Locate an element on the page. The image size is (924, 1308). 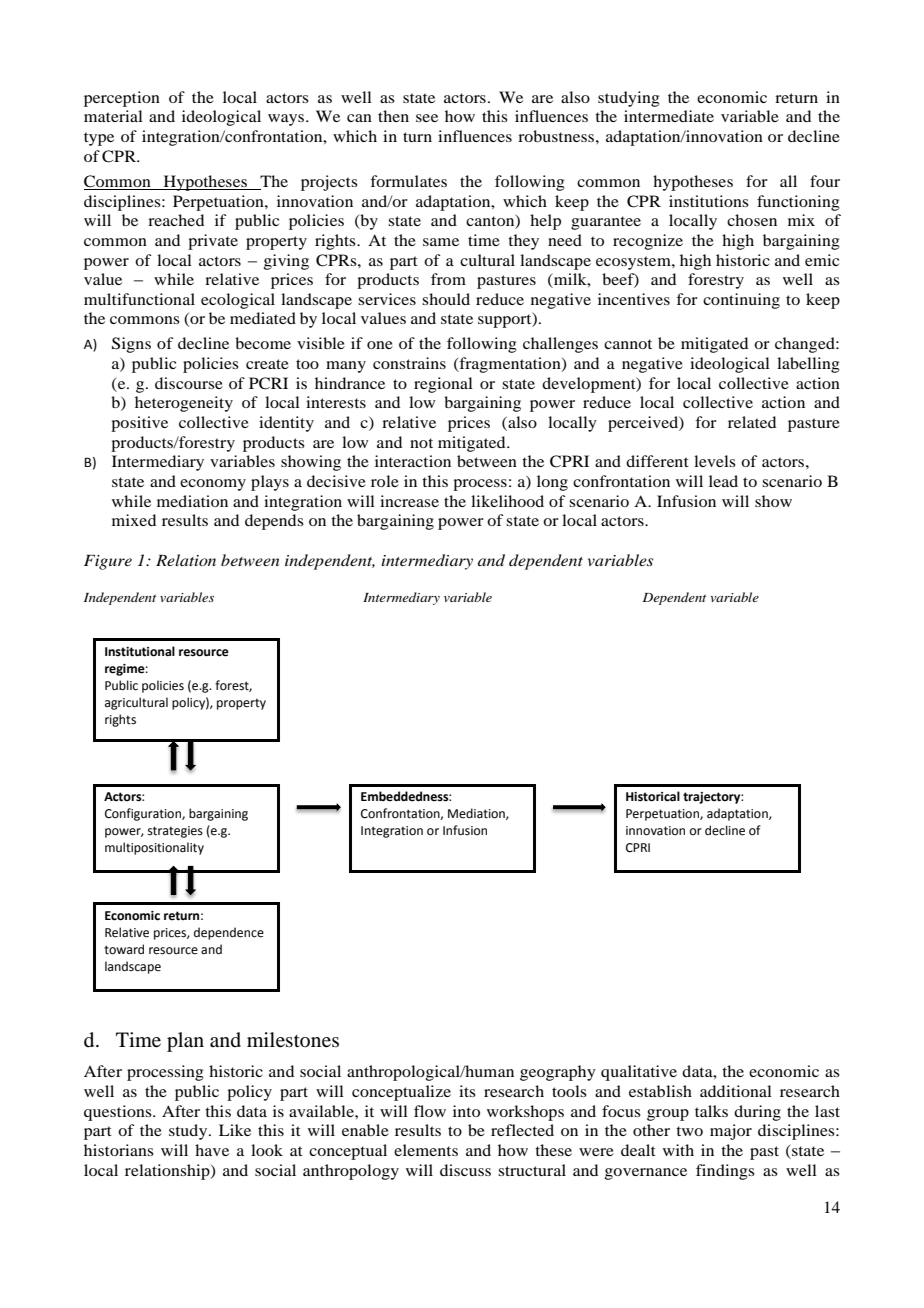
dependence is located at coordinates (229, 933).
